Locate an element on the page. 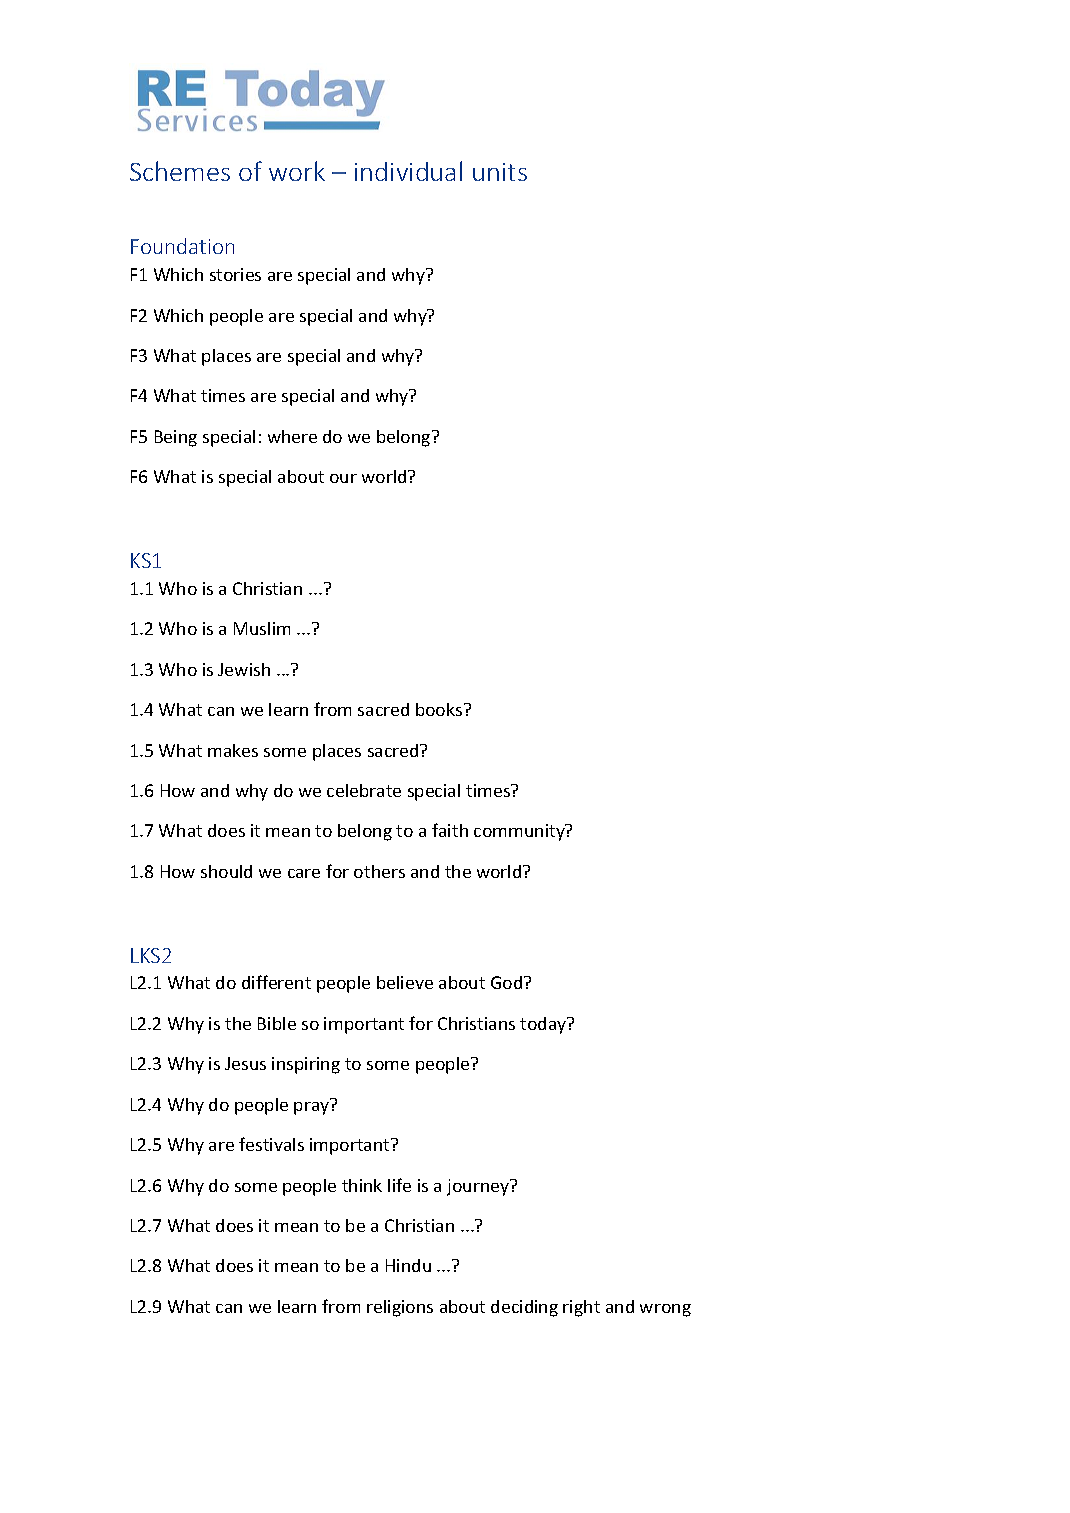  books is located at coordinates (440, 709).
